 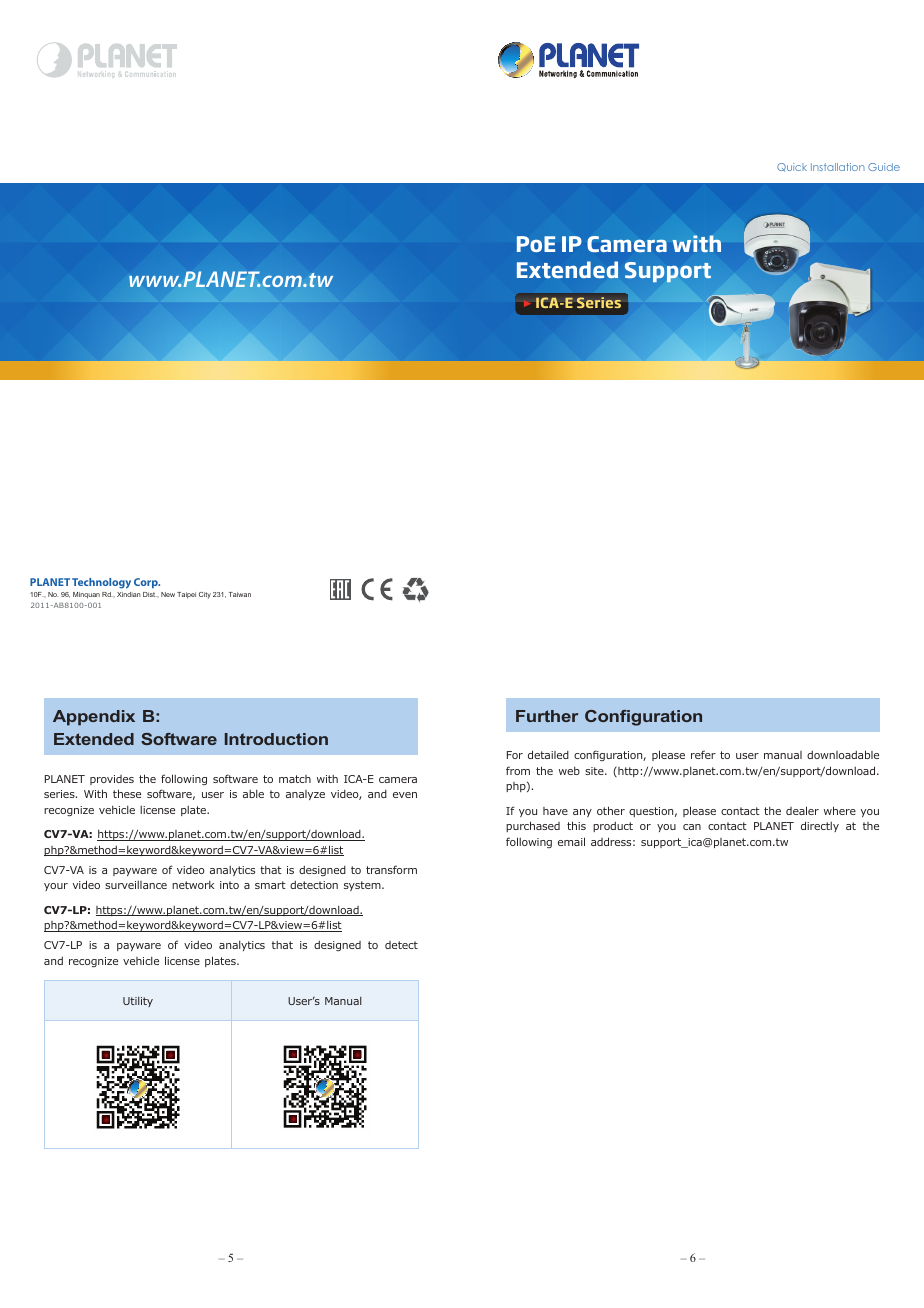 What do you see at coordinates (147, 583) in the document?
I see `Corp` at bounding box center [147, 583].
